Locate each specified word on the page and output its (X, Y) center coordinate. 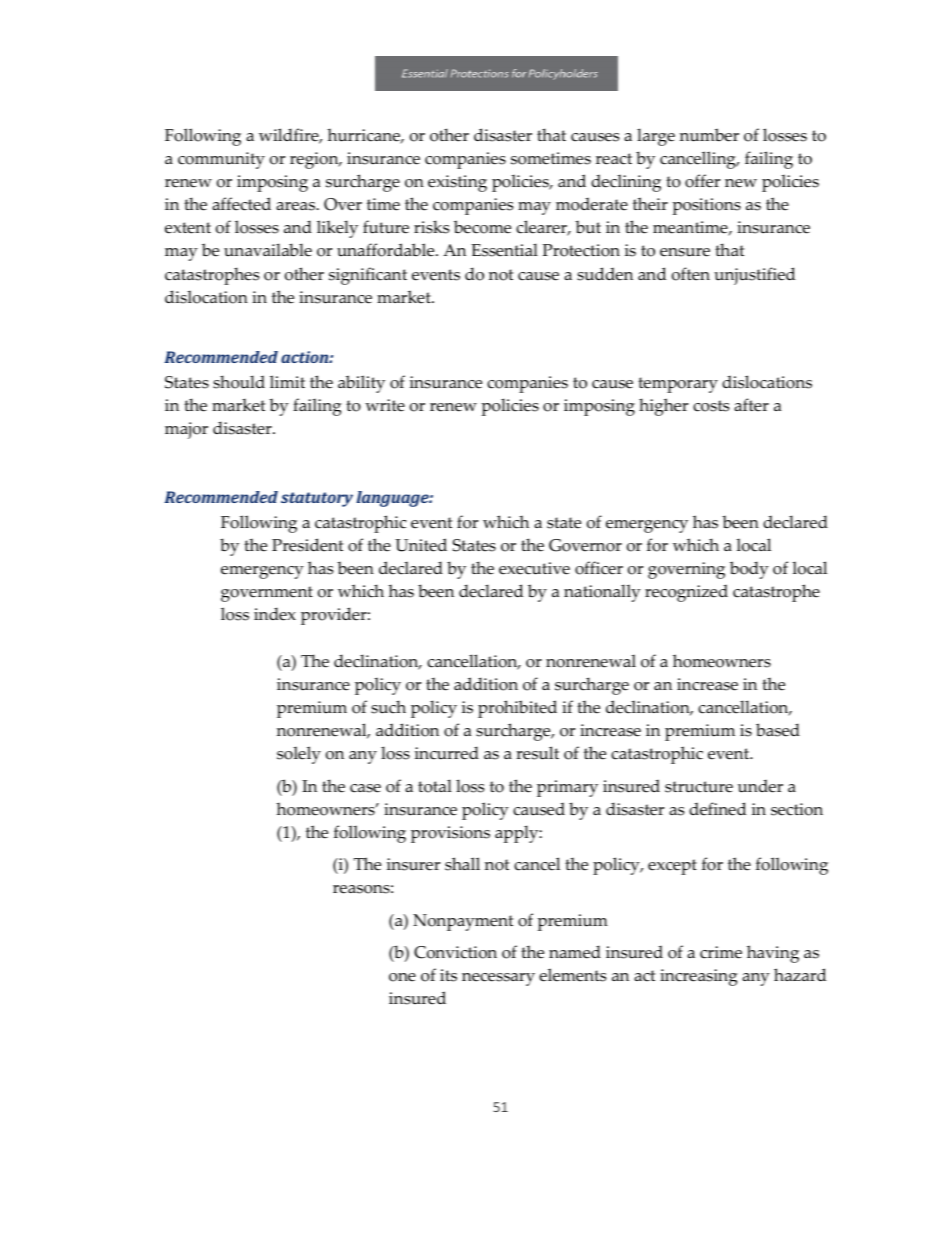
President (307, 545)
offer (702, 181)
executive (534, 568)
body (749, 570)
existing (457, 183)
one (402, 977)
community (221, 160)
